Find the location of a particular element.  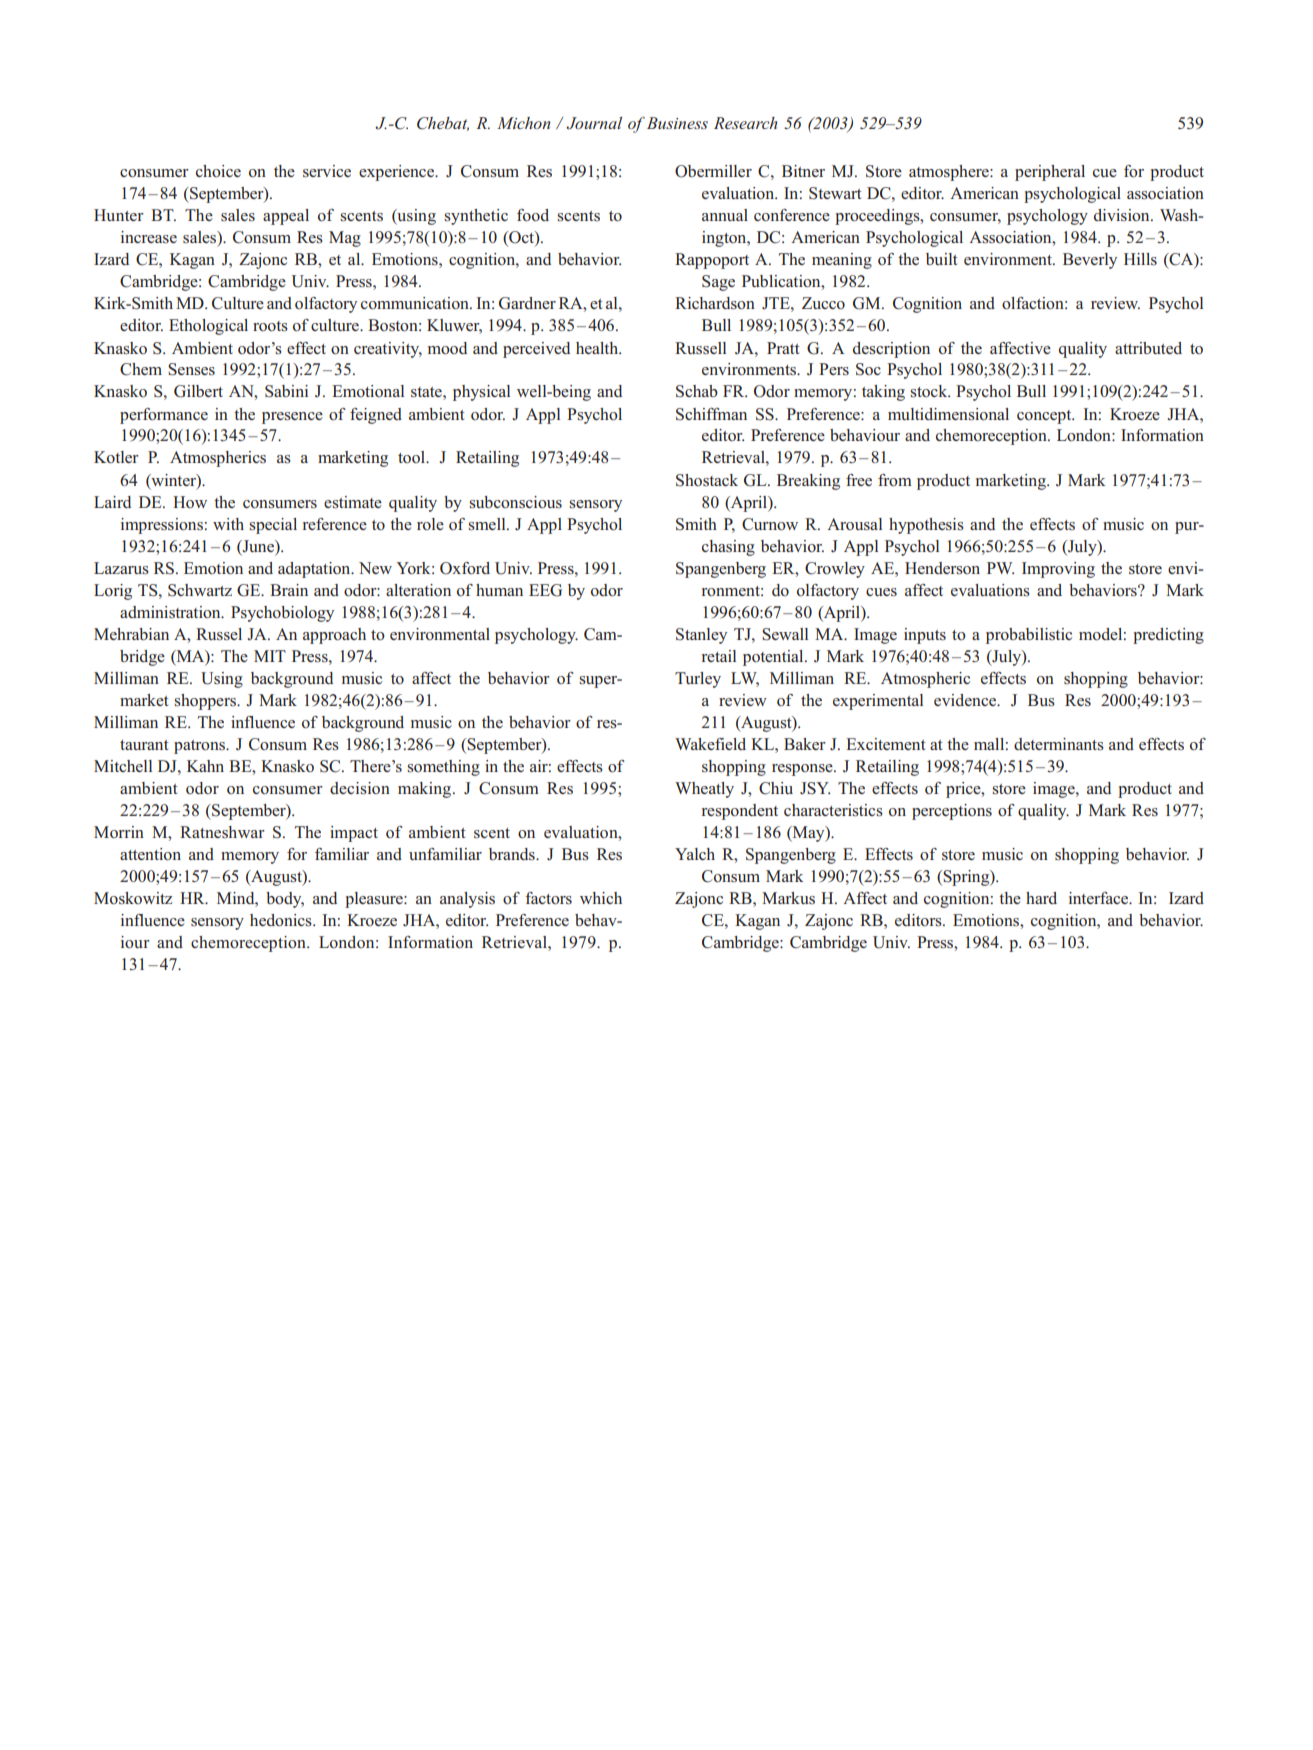

body is located at coordinates (285, 900).
